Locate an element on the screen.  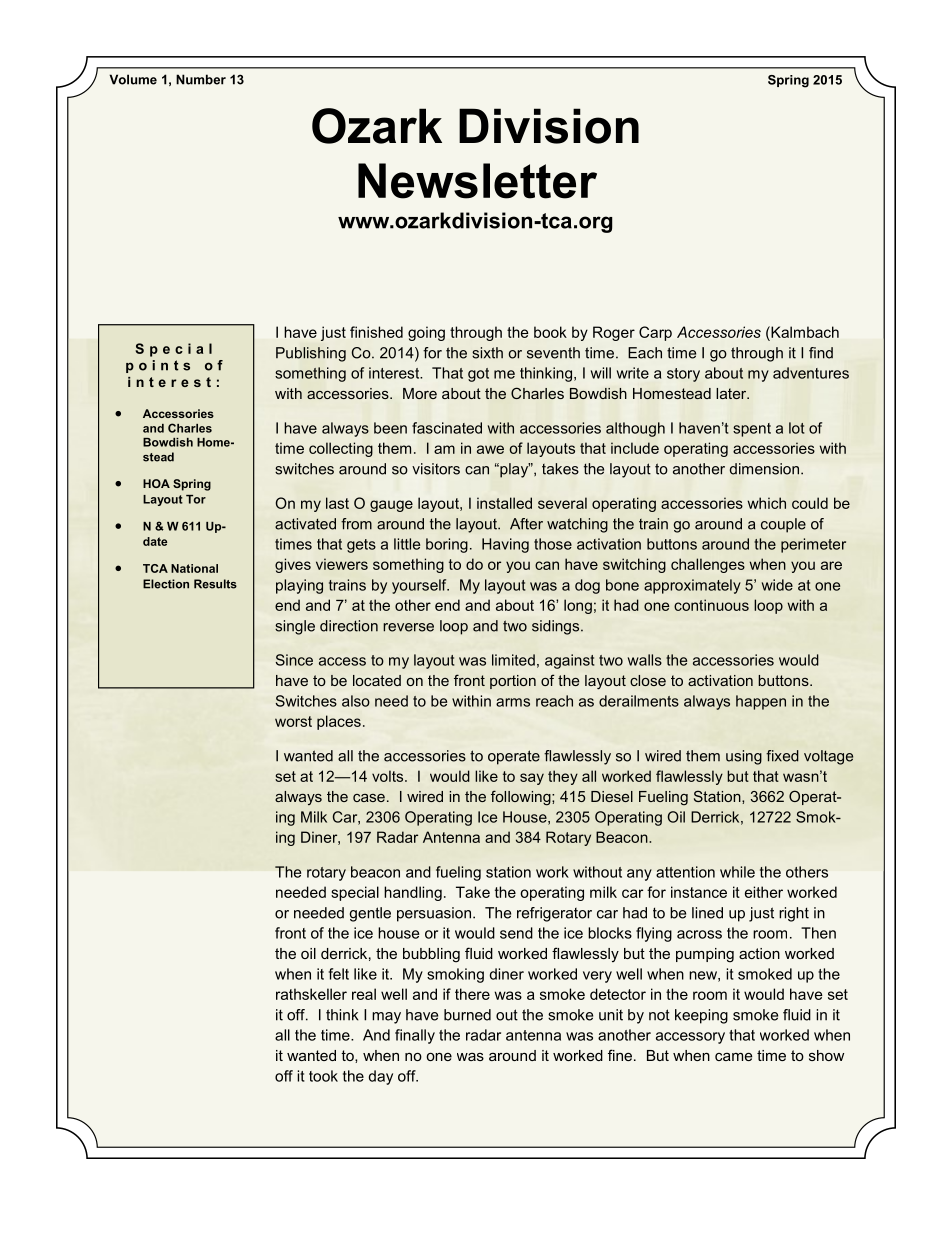
Newsletter is located at coordinates (477, 181).
